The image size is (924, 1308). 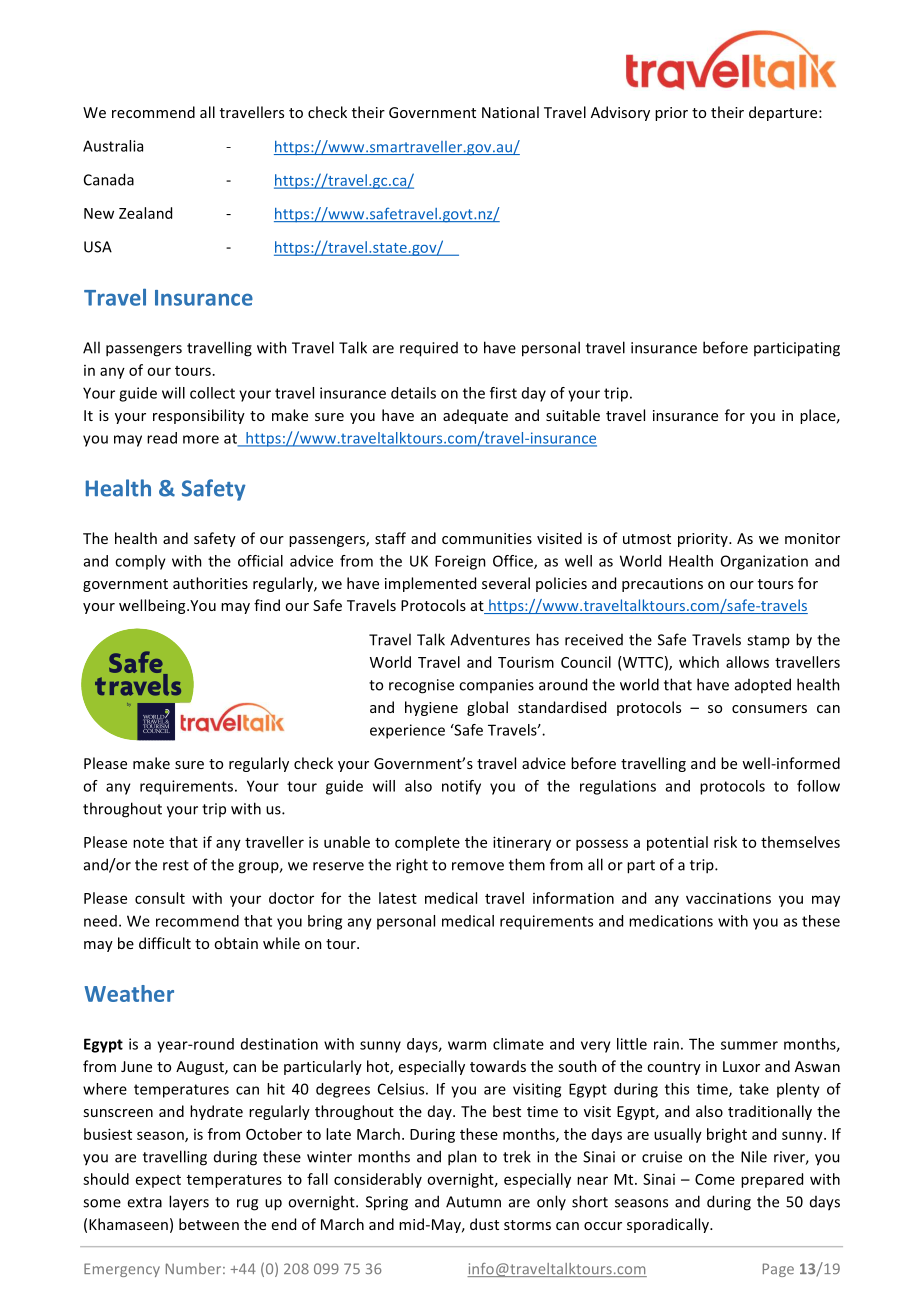 What do you see at coordinates (431, 708) in the screenshot?
I see `hygiene` at bounding box center [431, 708].
